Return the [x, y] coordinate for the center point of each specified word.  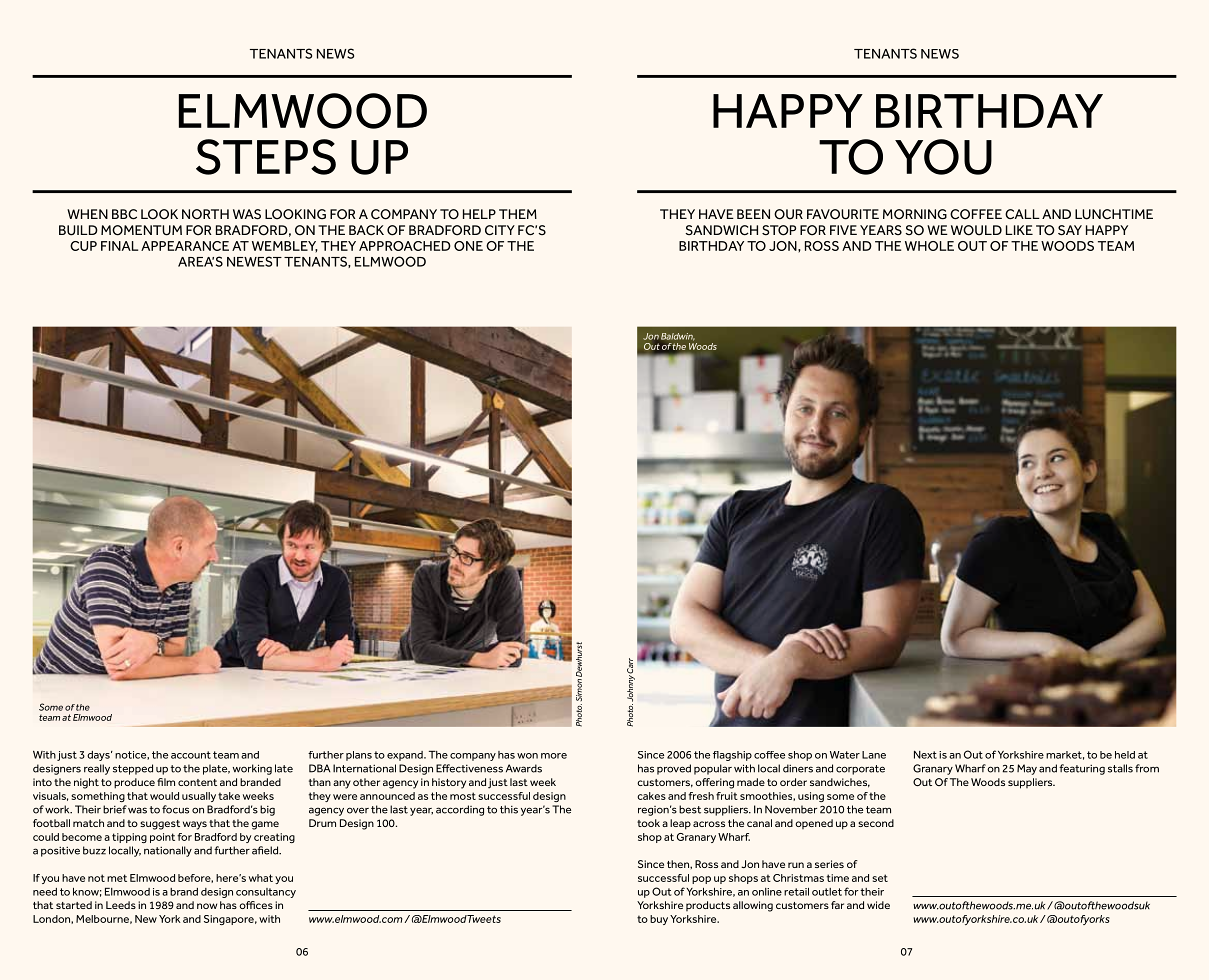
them [518, 214]
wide [878, 905]
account [191, 755]
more [554, 756]
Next [925, 755]
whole [929, 246]
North [205, 214]
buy [659, 920]
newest [254, 261]
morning [915, 214]
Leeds [121, 905]
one [468, 246]
